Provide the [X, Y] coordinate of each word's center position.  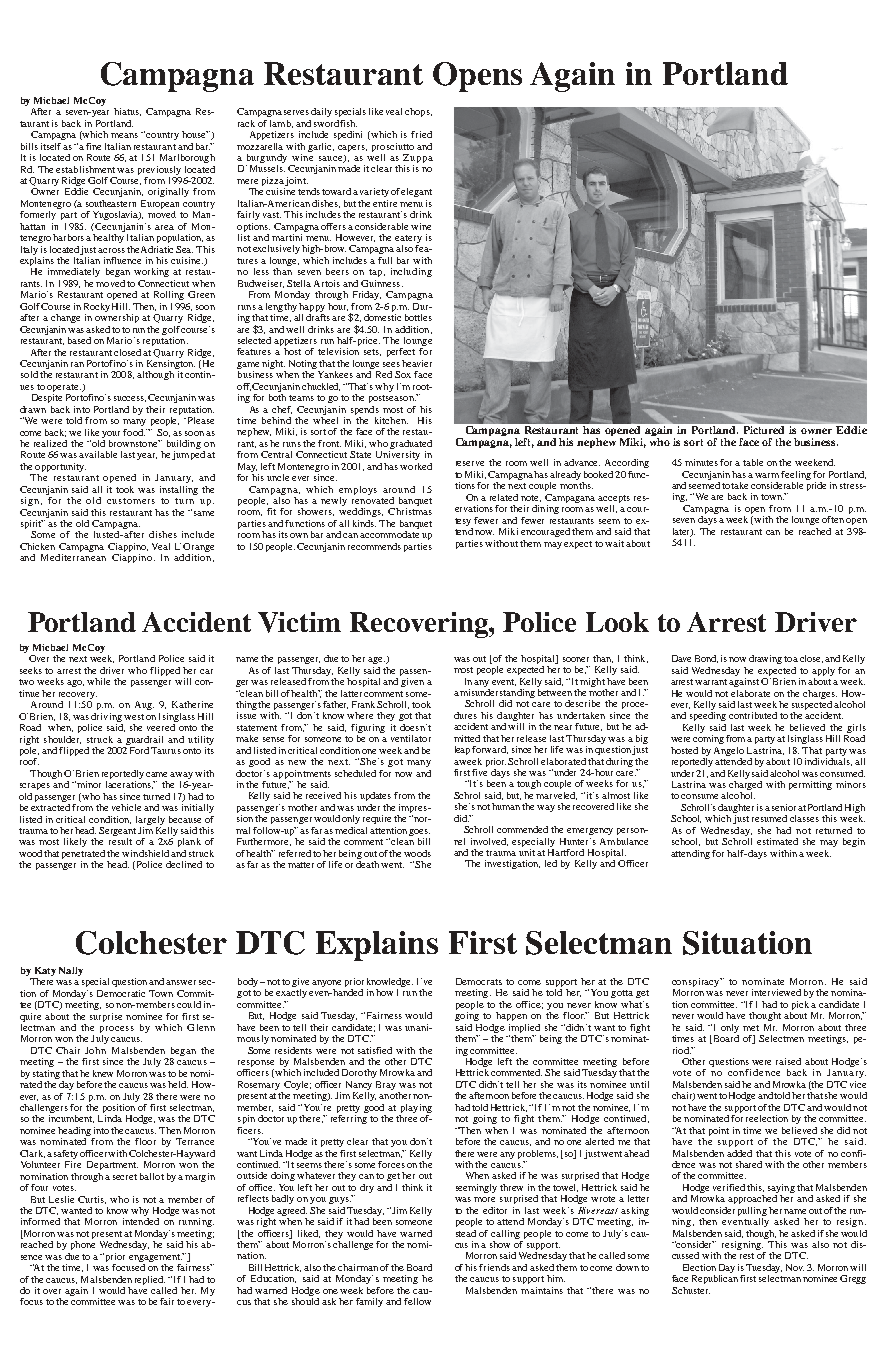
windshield [145, 853]
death [369, 863]
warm [768, 475]
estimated [777, 841]
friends [494, 1267]
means [124, 135]
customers [131, 501]
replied [150, 1280]
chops [418, 112]
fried [421, 134]
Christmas [410, 511]
